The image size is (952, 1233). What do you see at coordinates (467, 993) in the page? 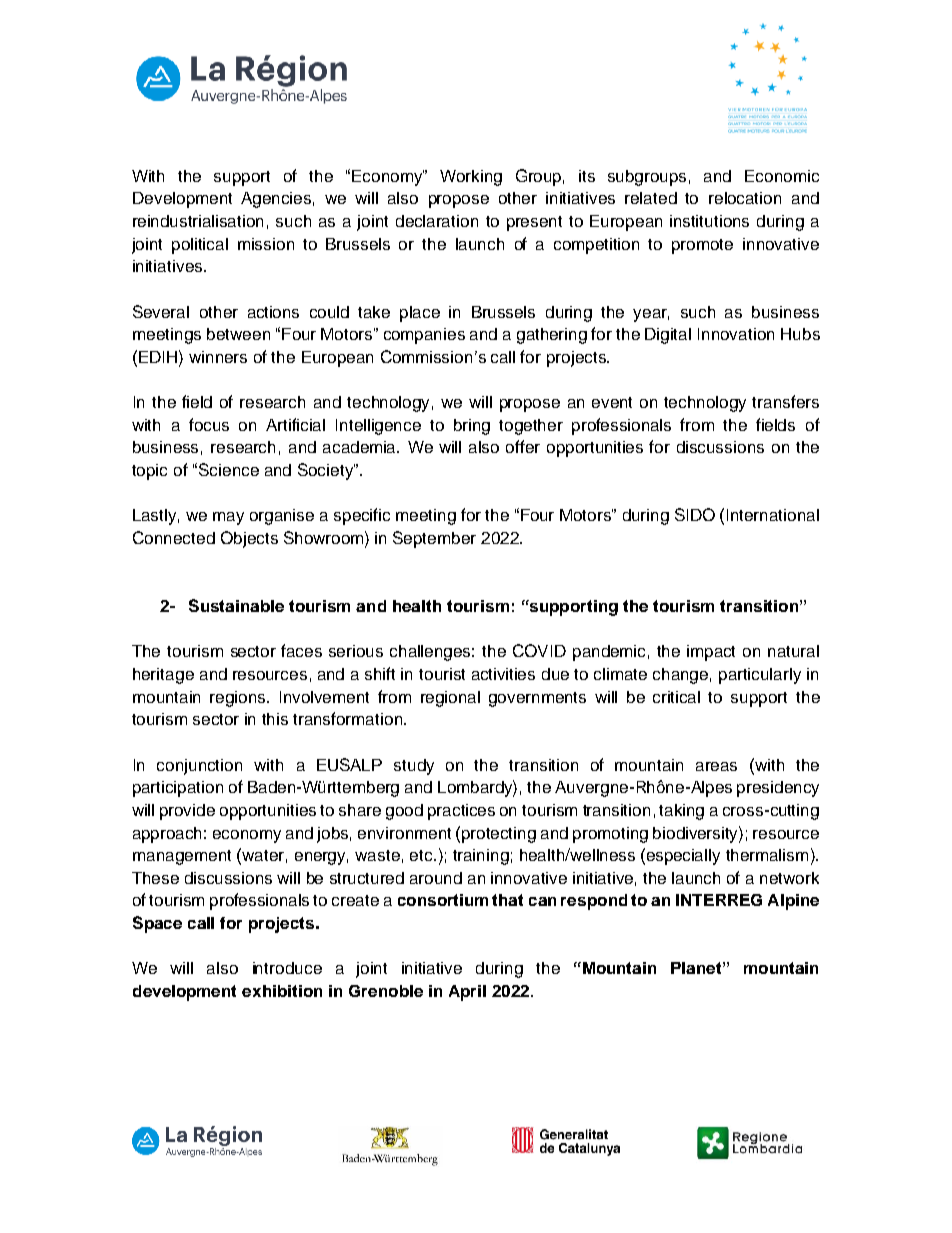
I see `April` at bounding box center [467, 993].
